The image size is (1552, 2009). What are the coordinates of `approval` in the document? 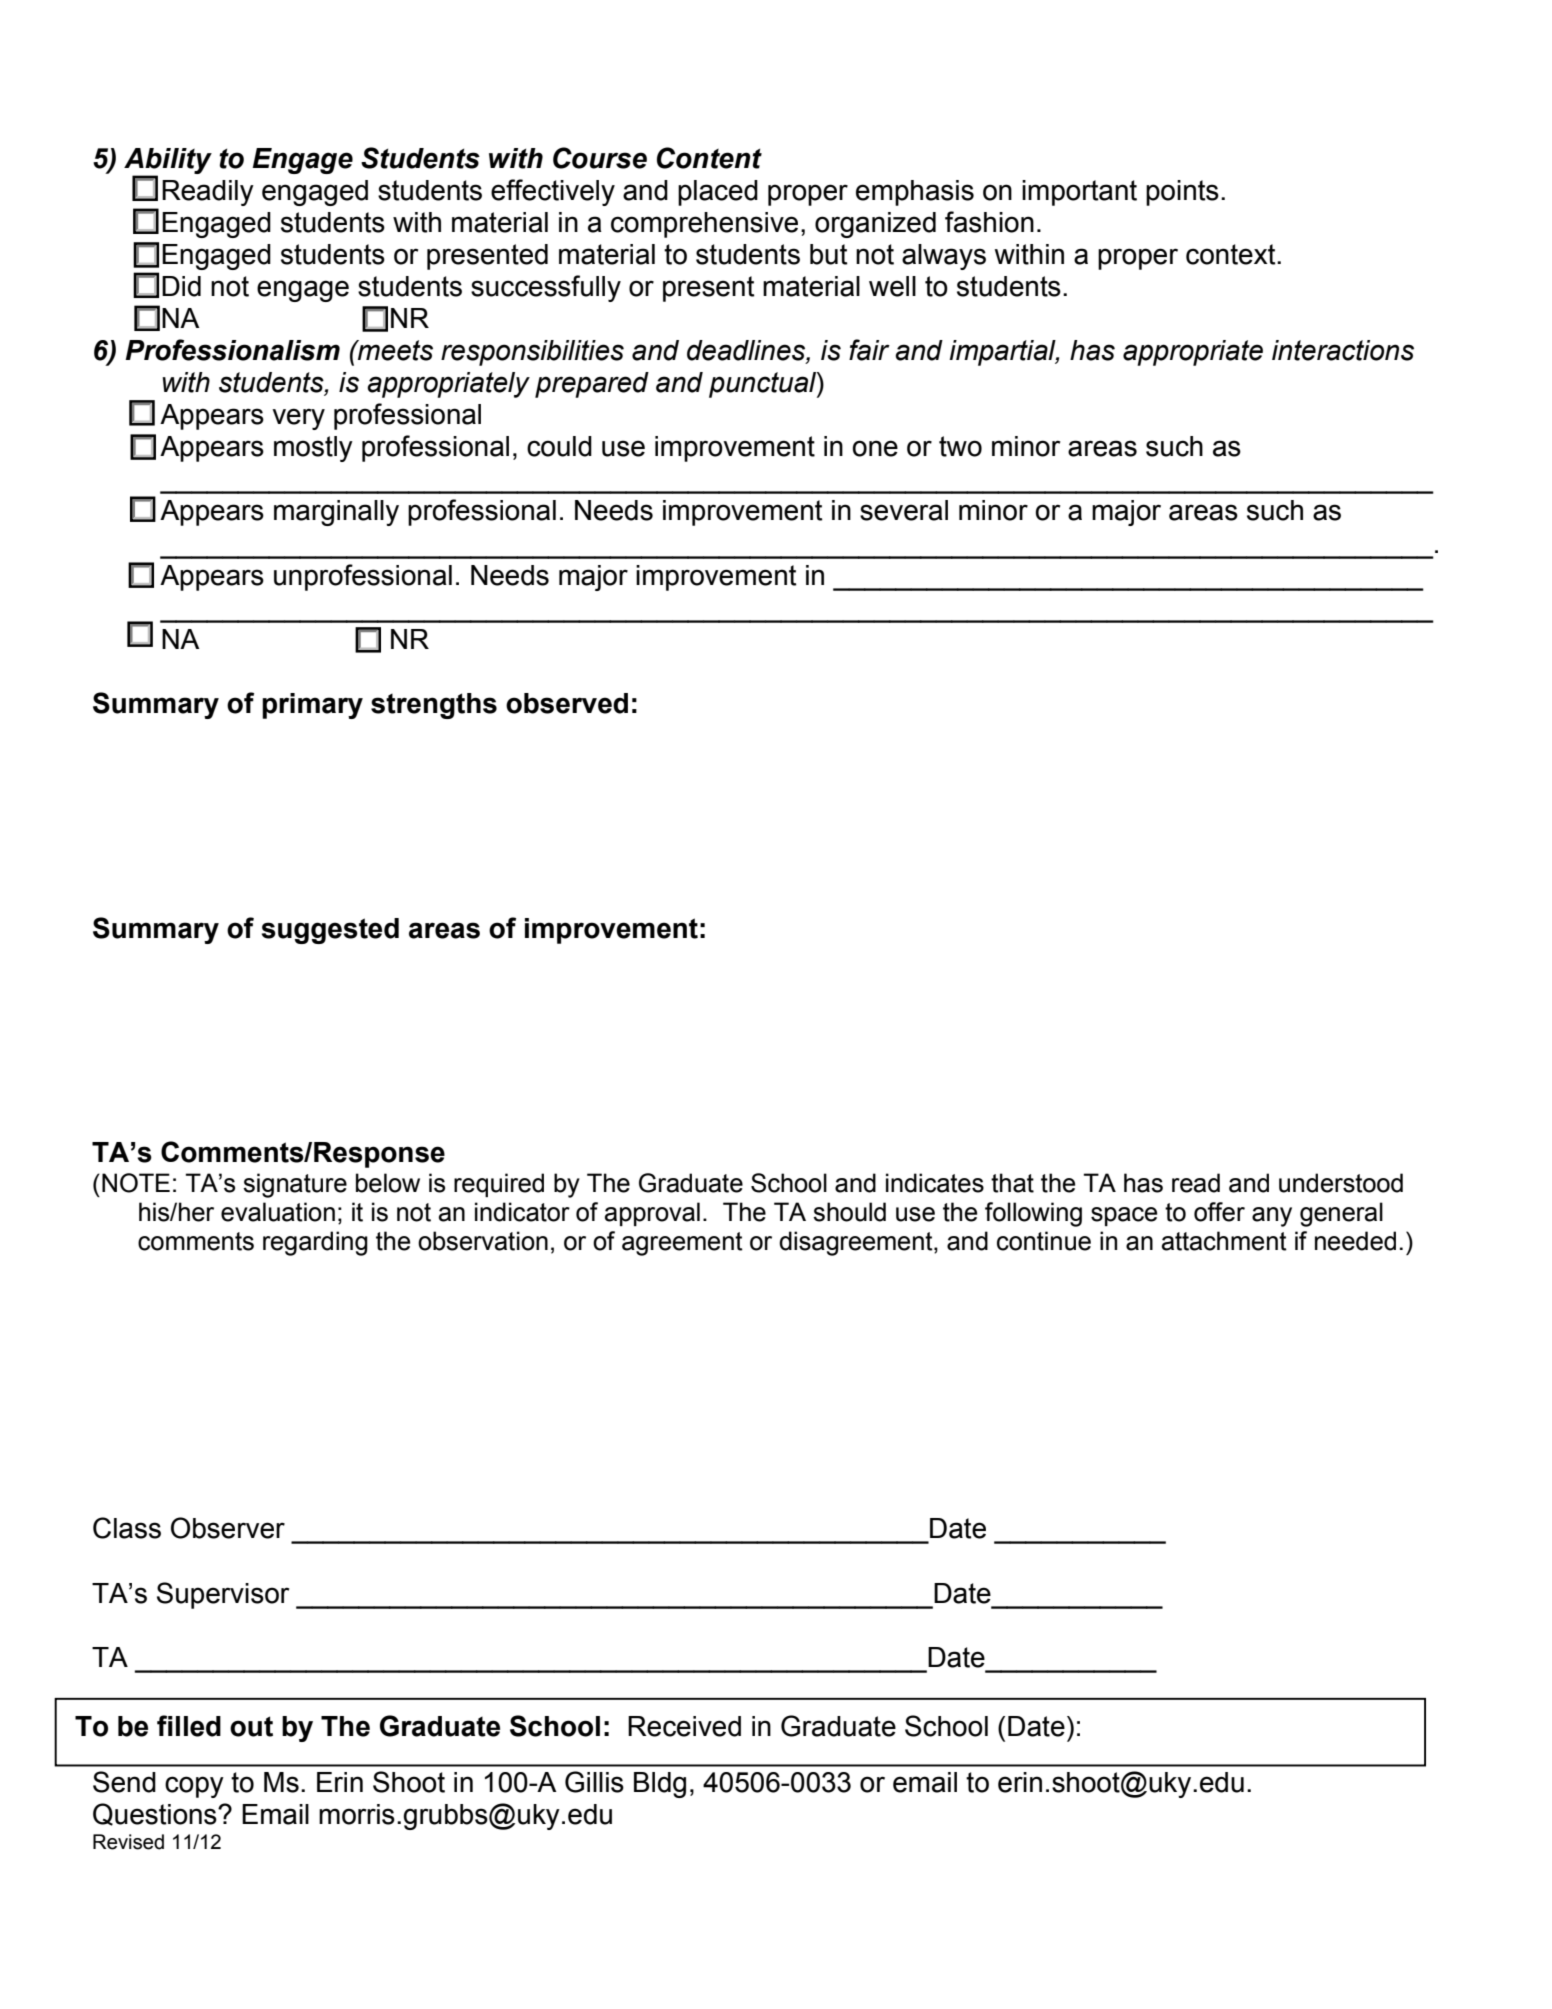 It's located at (652, 1214).
